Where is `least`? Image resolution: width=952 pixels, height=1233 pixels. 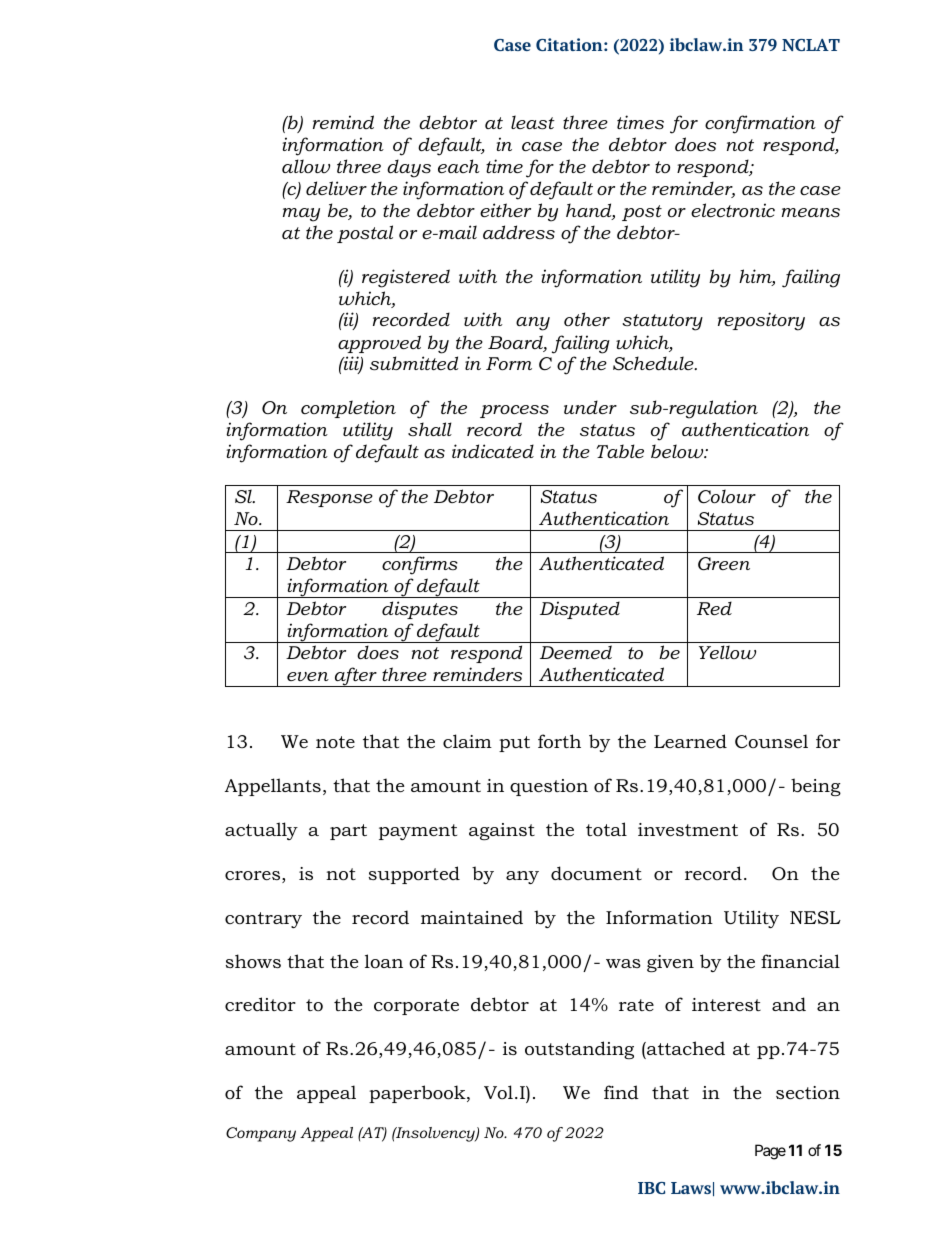 least is located at coordinates (533, 122).
